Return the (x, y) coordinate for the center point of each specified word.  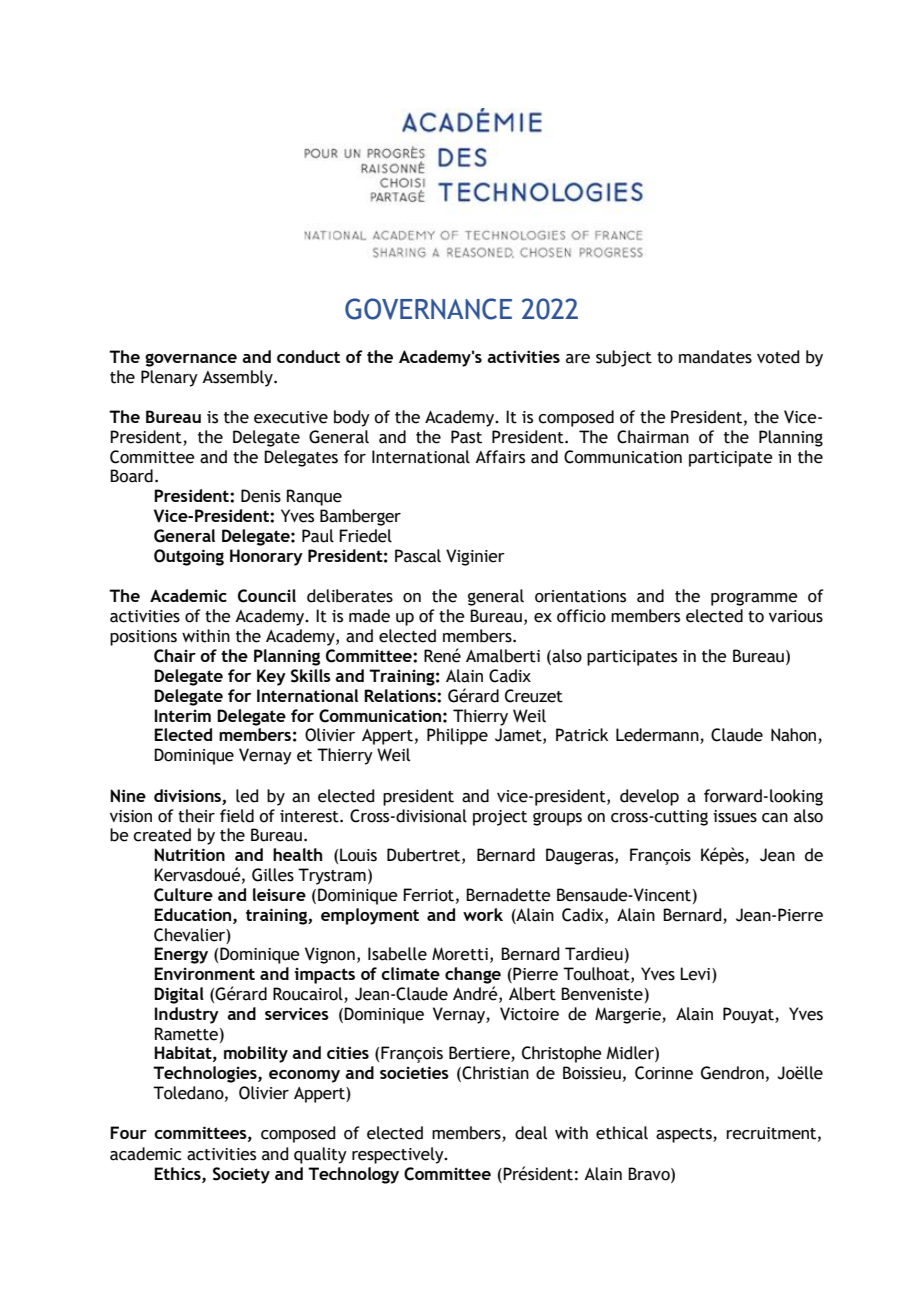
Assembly (238, 378)
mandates (715, 357)
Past (466, 437)
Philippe (457, 736)
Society (241, 1175)
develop (649, 797)
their (196, 816)
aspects (685, 1135)
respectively (399, 1155)
